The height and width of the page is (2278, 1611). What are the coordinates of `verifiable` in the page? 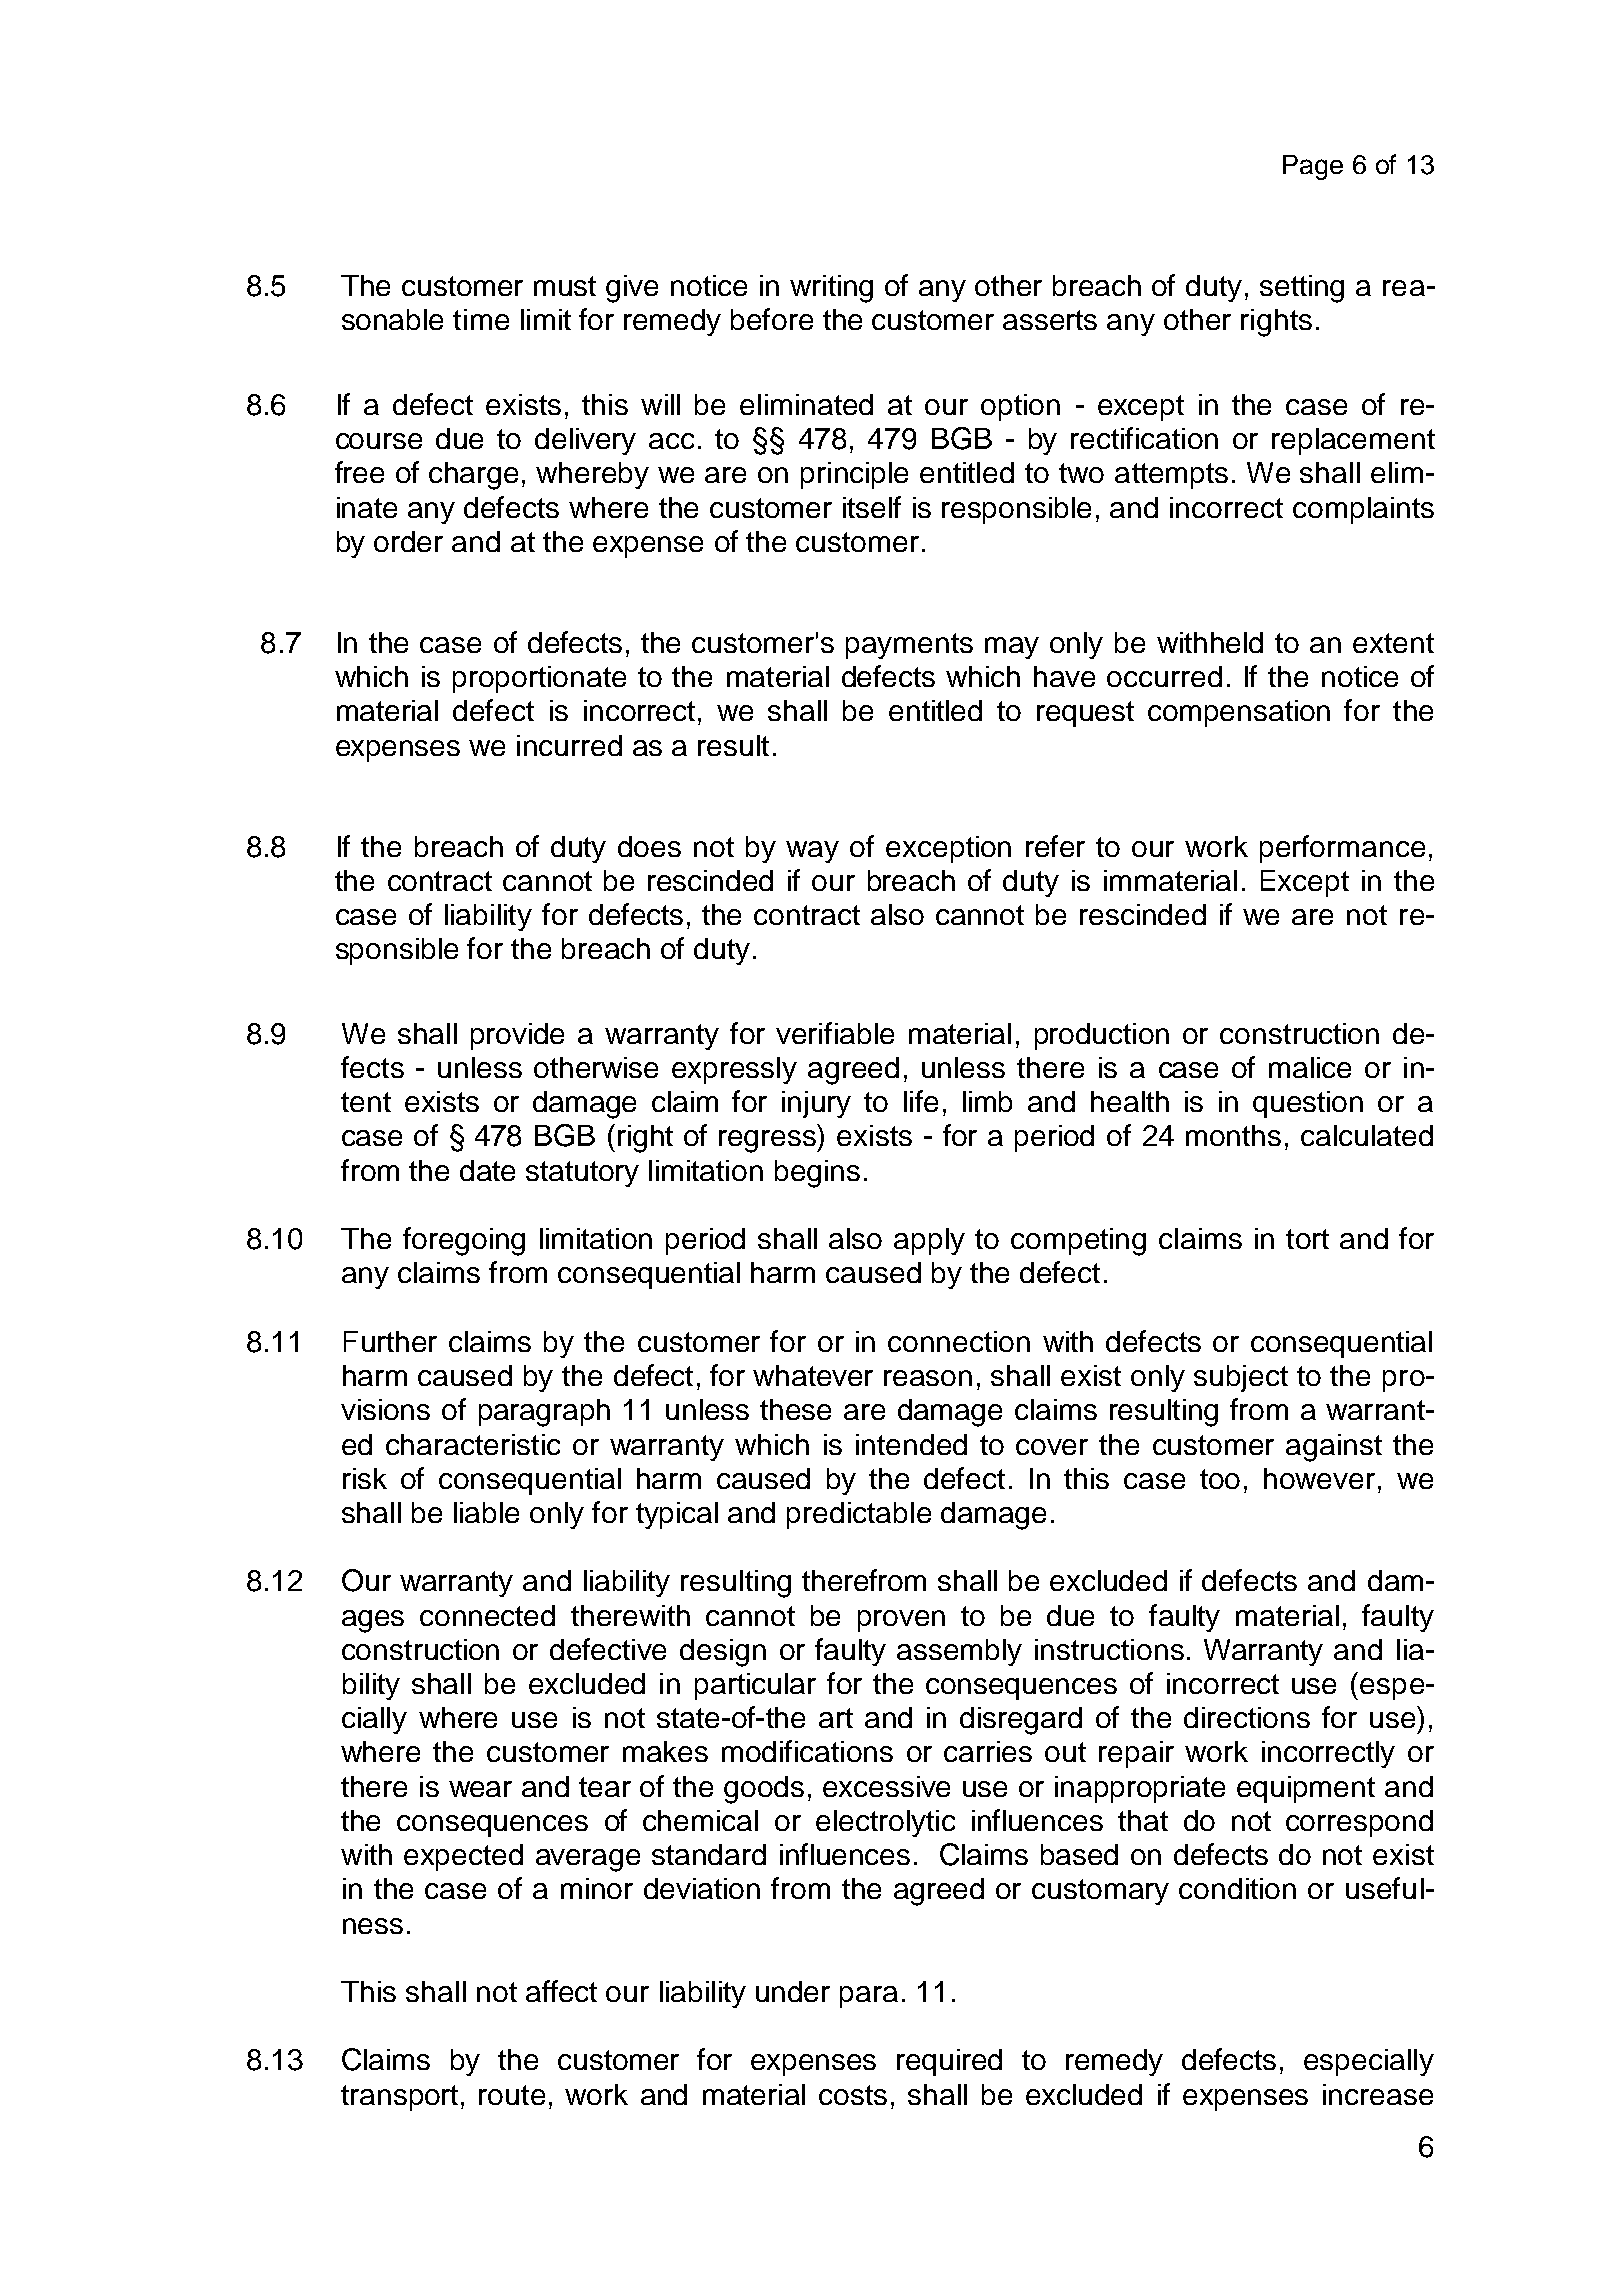 It's located at (835, 1033).
